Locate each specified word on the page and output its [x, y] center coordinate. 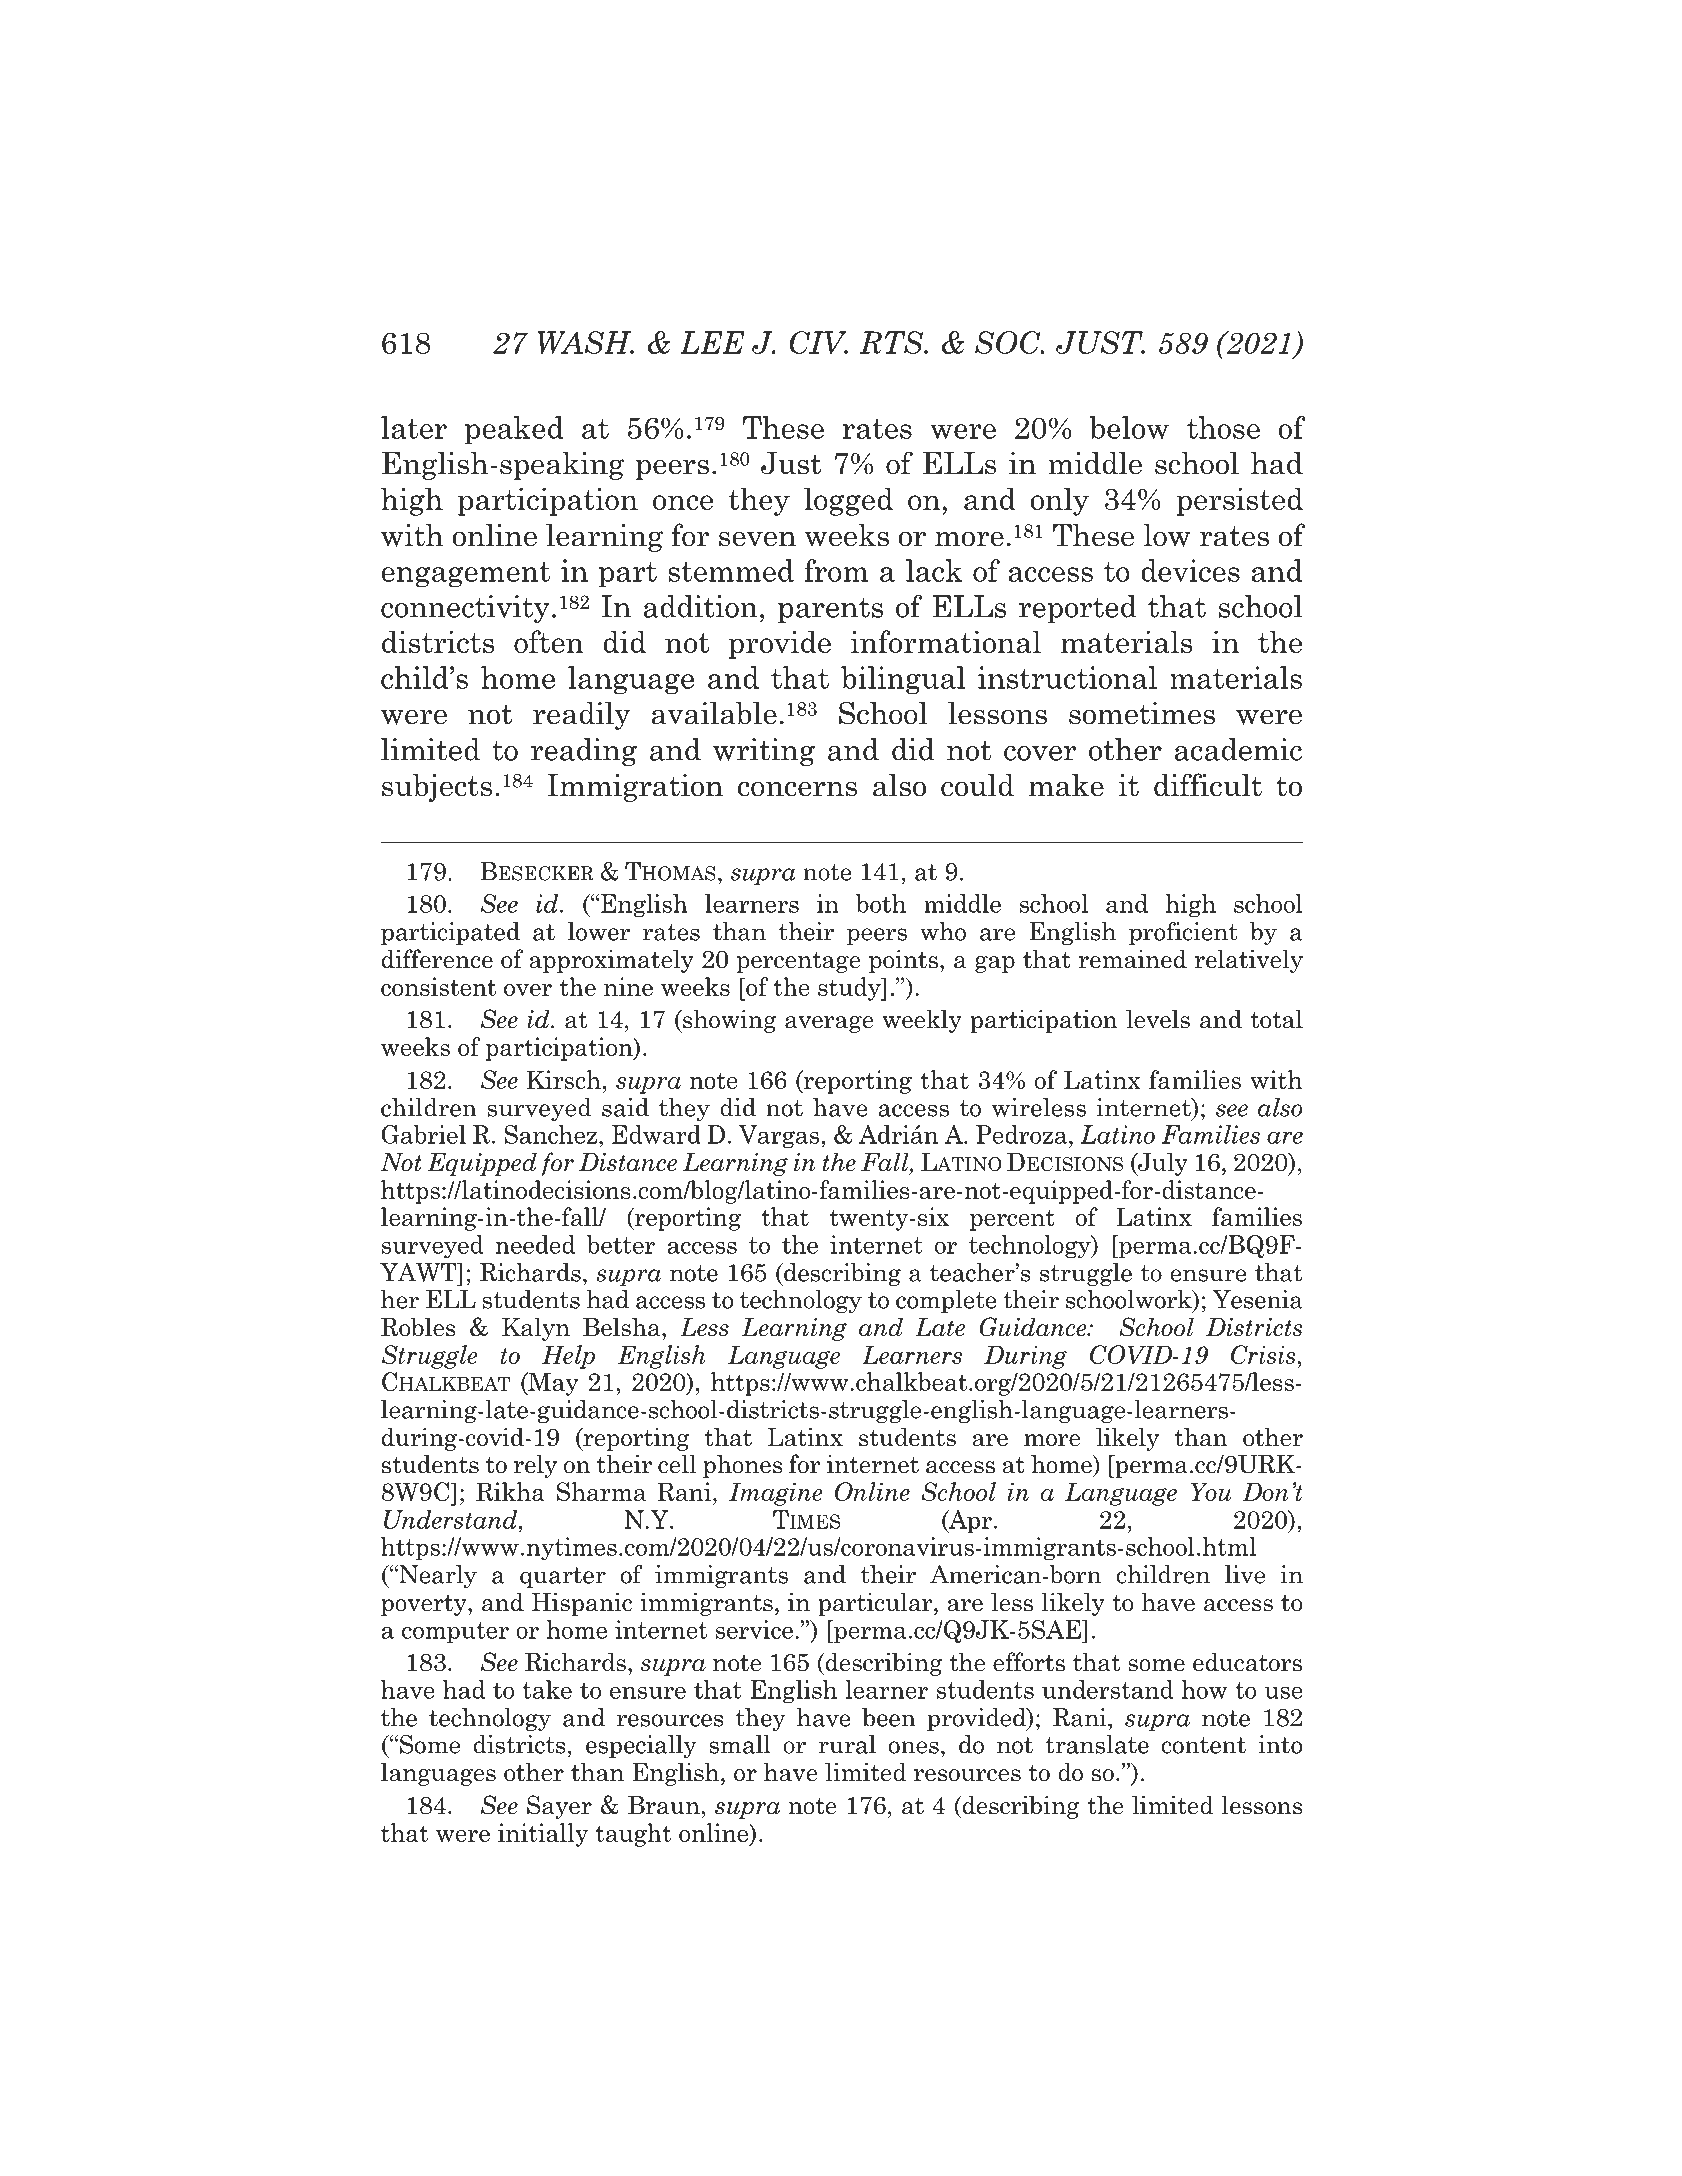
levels [1158, 1019]
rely [535, 1466]
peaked [514, 430]
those [1223, 427]
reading [584, 752]
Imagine [776, 1494]
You [1211, 1491]
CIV [819, 342]
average [829, 1024]
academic [1238, 749]
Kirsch [564, 1079]
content [1203, 1745]
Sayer [559, 1807]
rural [847, 1744]
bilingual [903, 680]
